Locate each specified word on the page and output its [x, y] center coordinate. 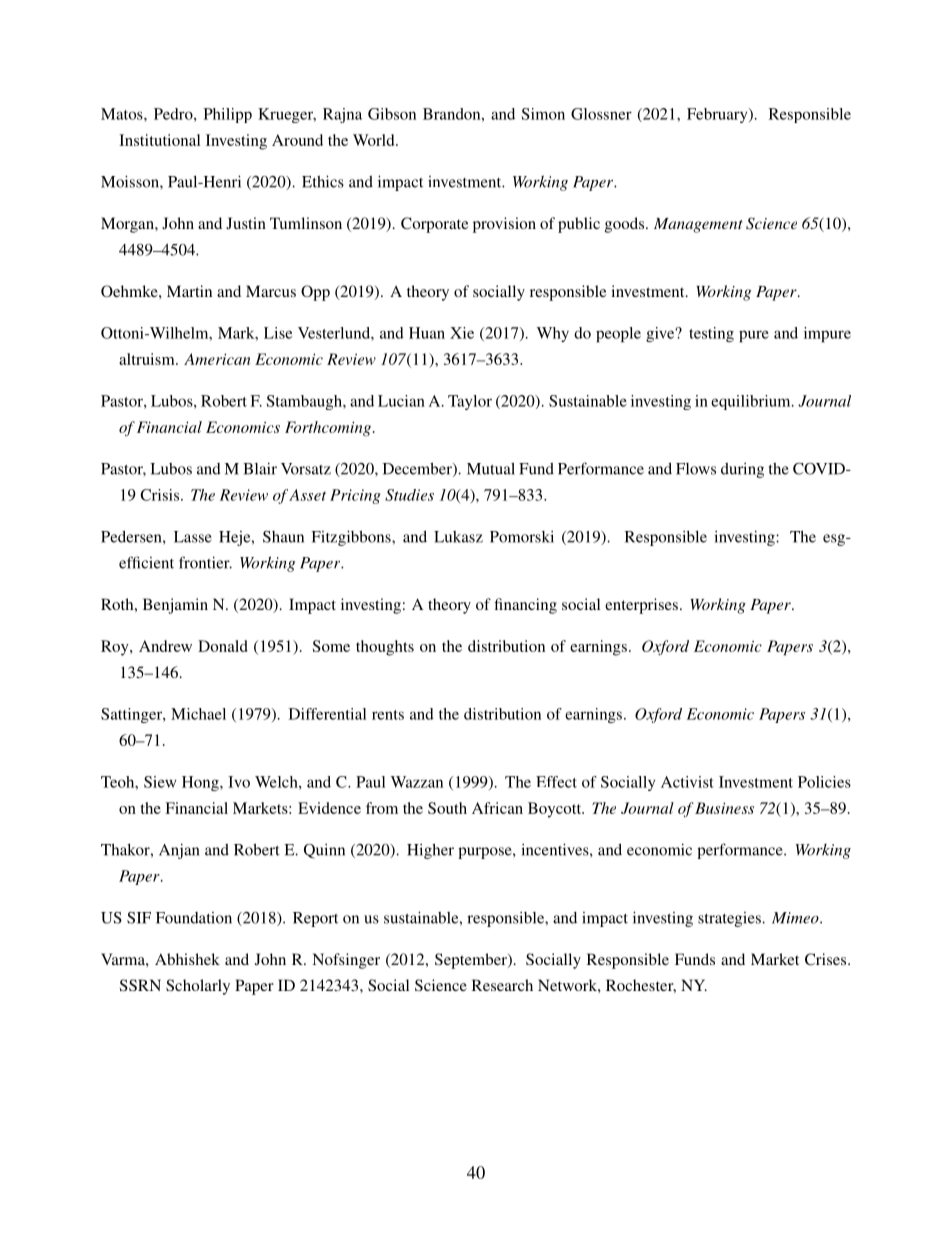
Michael [198, 714]
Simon [543, 114]
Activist [687, 782]
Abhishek [187, 959]
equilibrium [752, 402]
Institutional [159, 140]
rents [388, 715]
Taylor [470, 402]
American [217, 359]
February [718, 115]
